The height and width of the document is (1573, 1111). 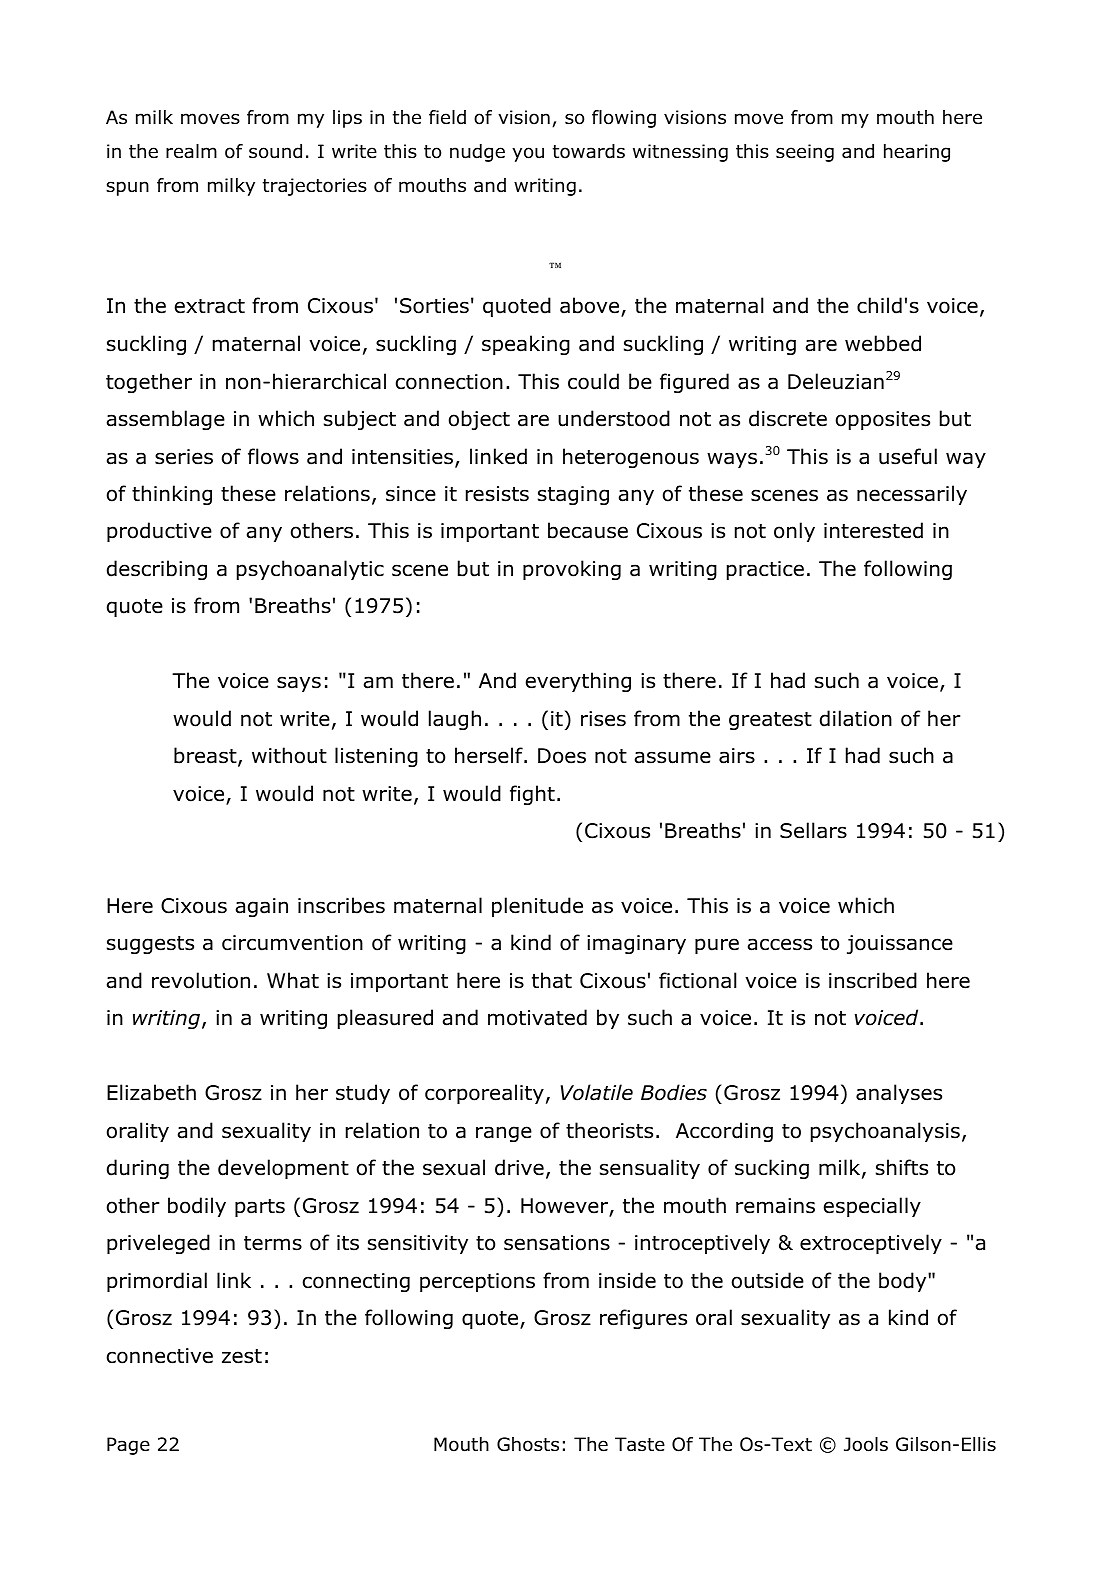 What do you see at coordinates (191, 151) in the document?
I see `realm` at bounding box center [191, 151].
